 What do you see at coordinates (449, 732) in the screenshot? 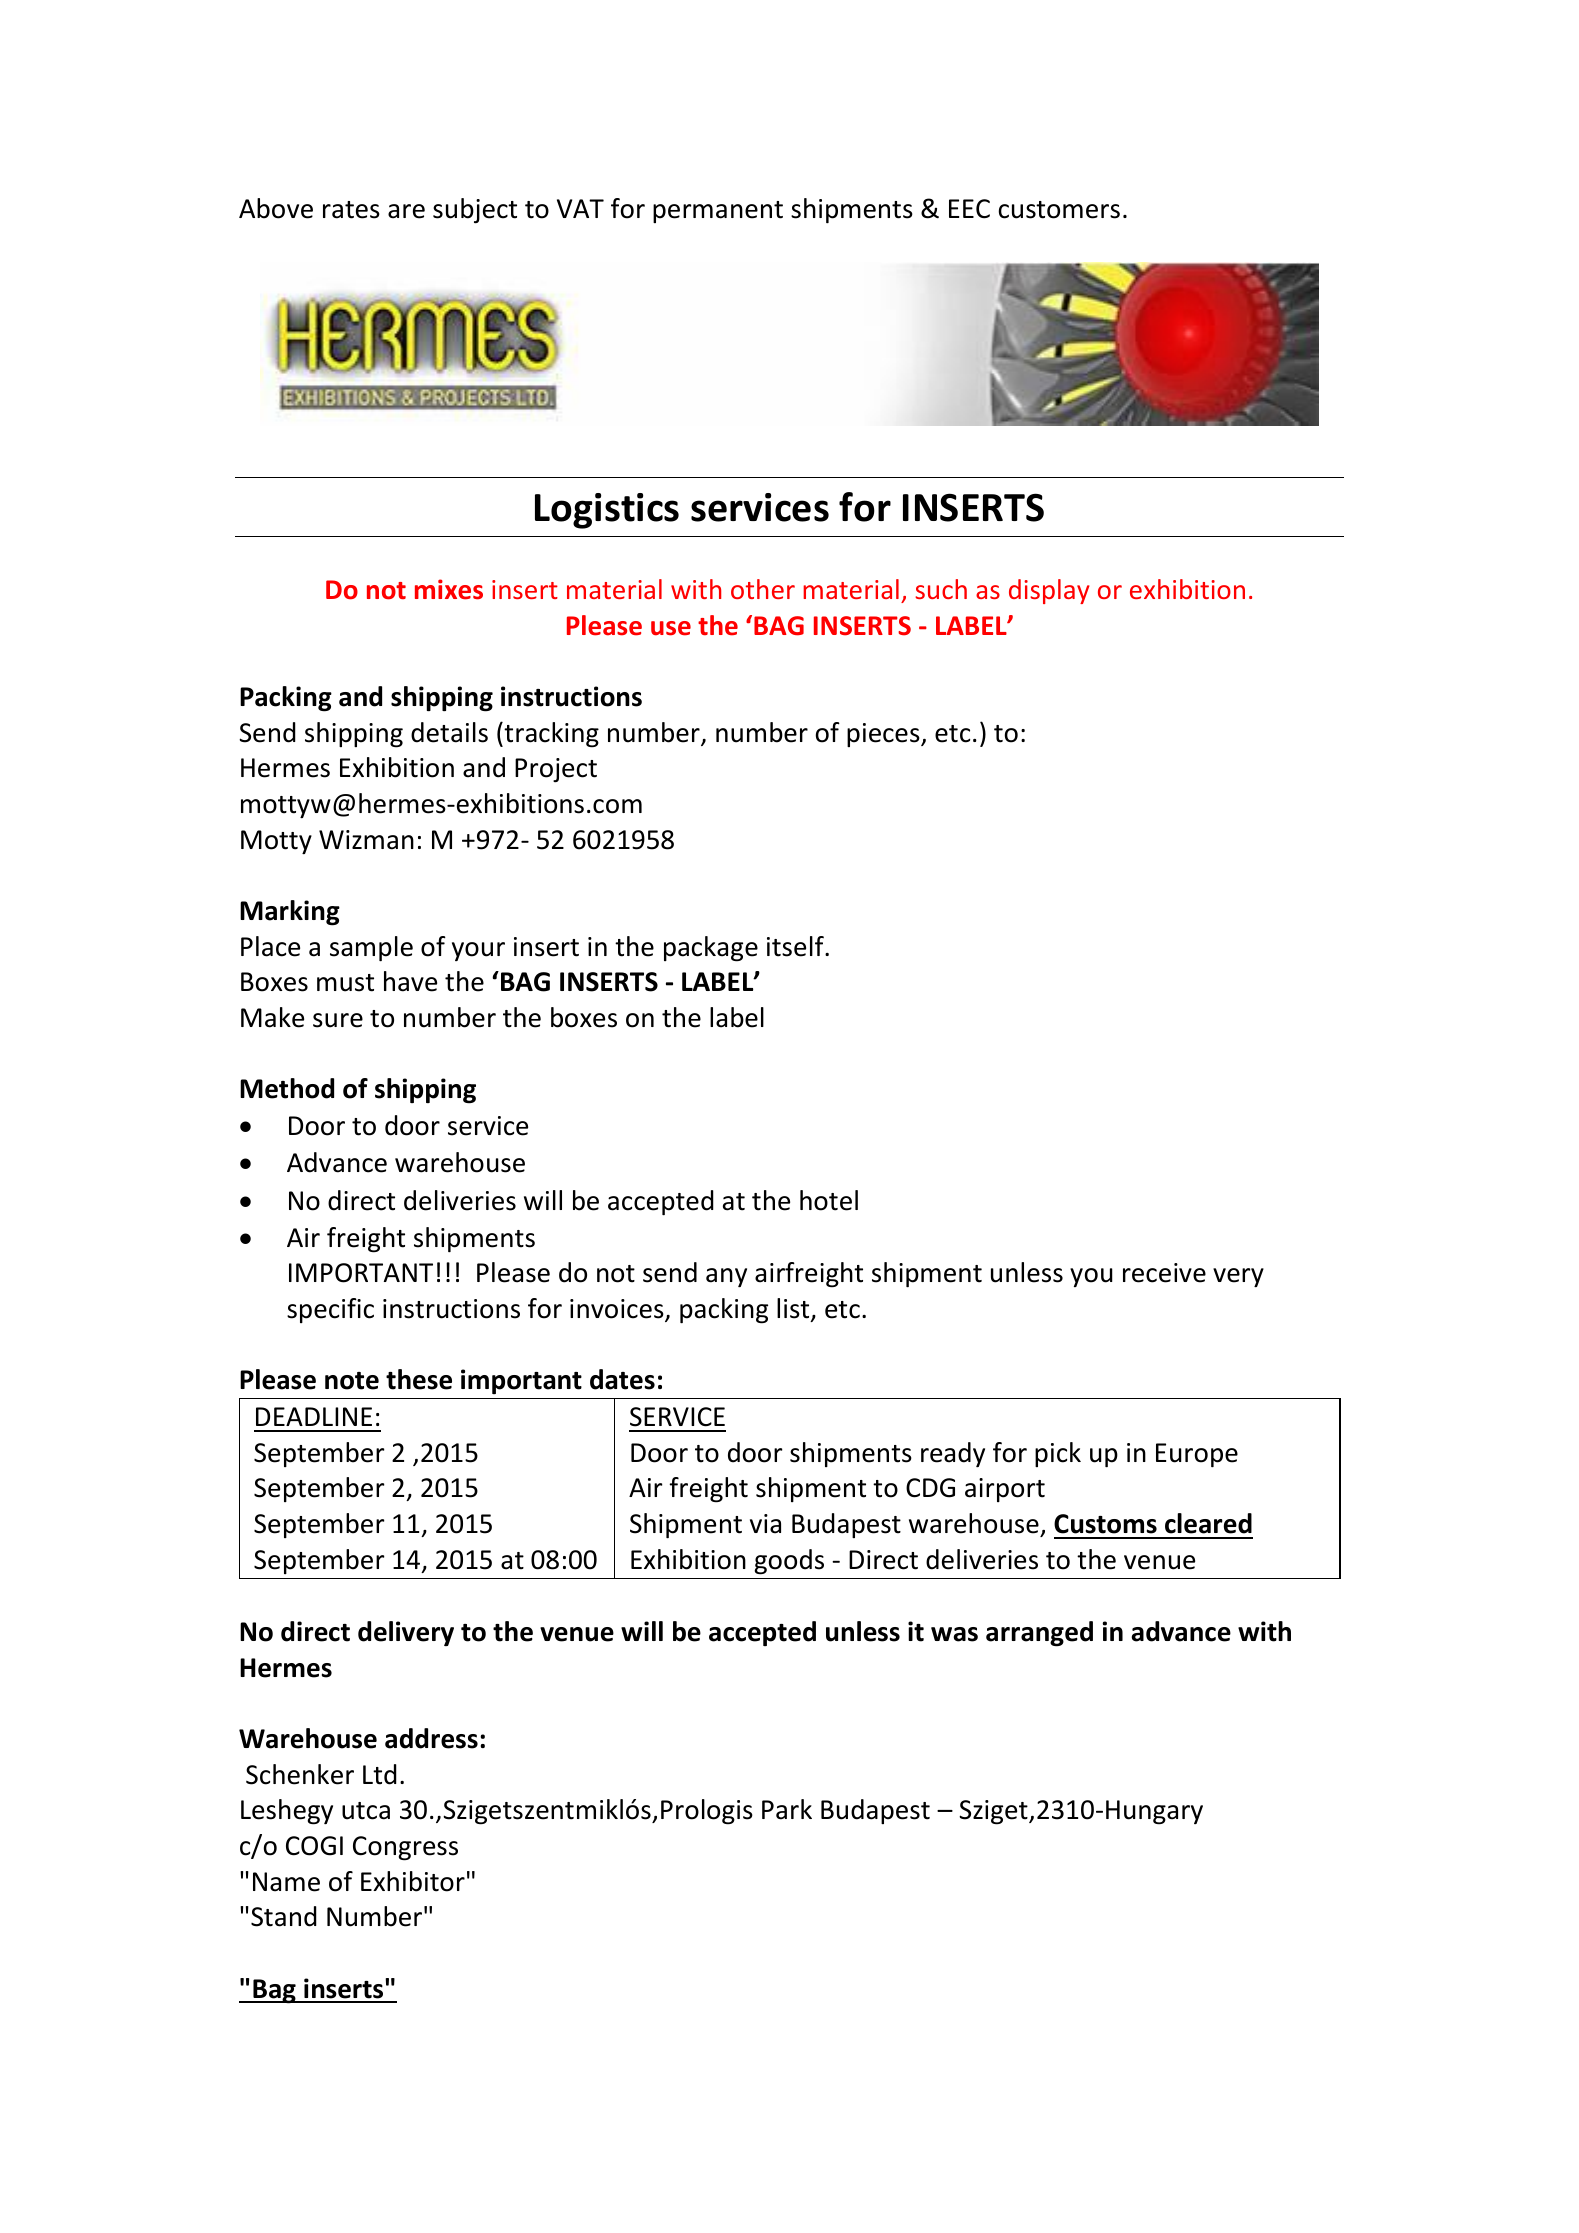
I see `details` at bounding box center [449, 732].
